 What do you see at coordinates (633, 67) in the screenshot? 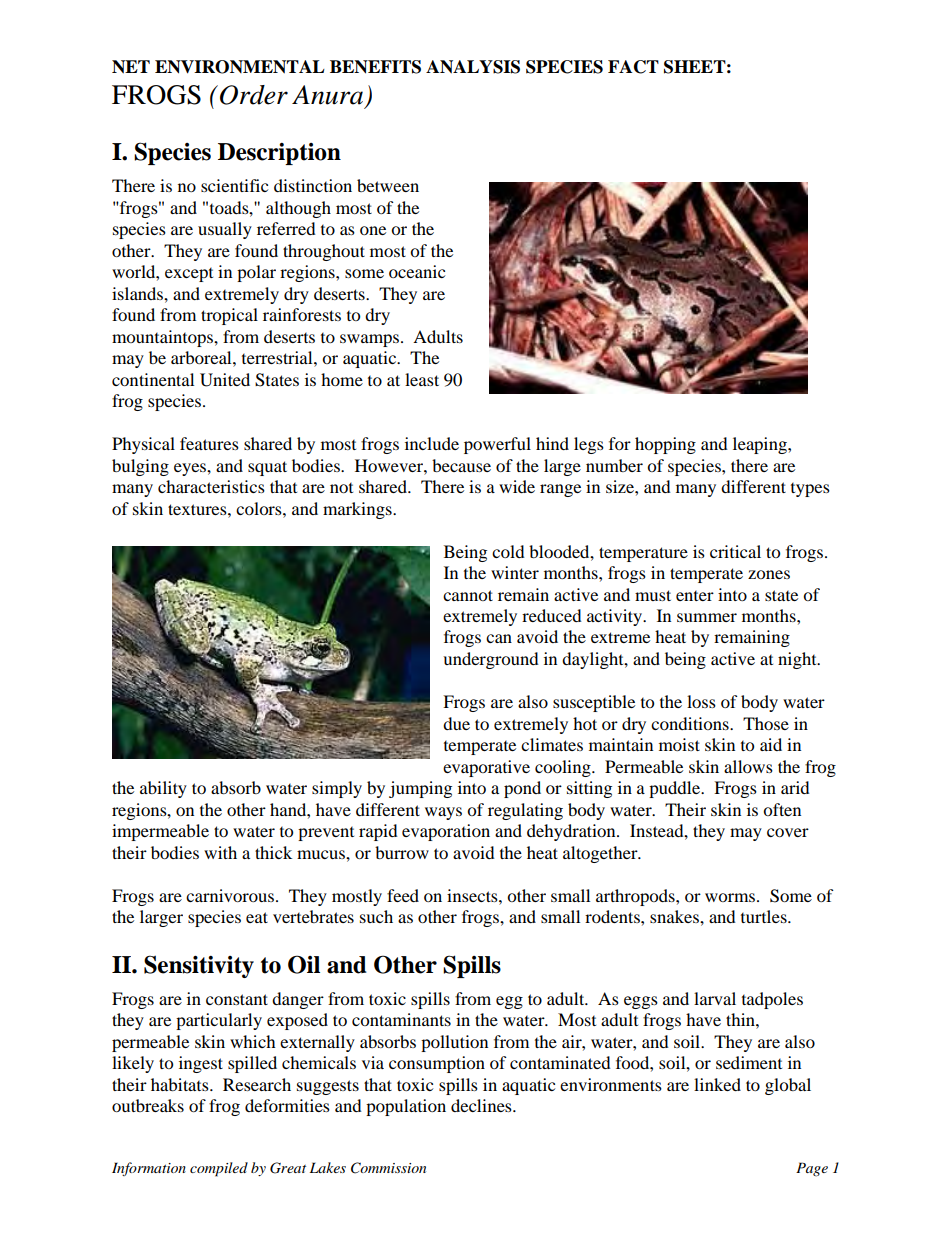
I see `FACT` at bounding box center [633, 67].
